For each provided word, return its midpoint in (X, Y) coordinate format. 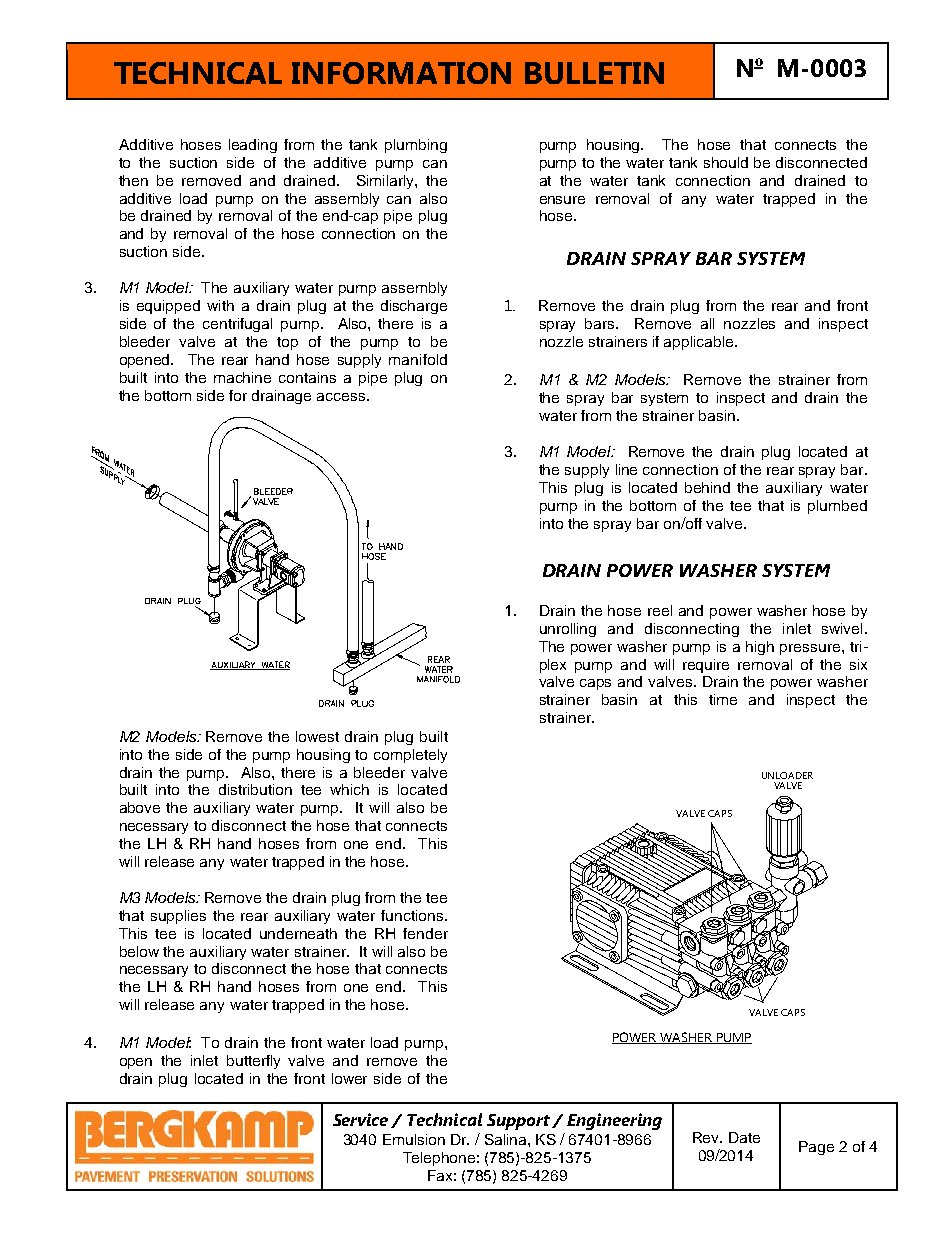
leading (253, 146)
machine (242, 377)
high (760, 648)
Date (744, 1137)
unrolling (568, 630)
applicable (700, 343)
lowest (317, 736)
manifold (418, 359)
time (723, 699)
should (726, 162)
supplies (178, 917)
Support (520, 1122)
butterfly (253, 1062)
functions (413, 915)
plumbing (416, 146)
